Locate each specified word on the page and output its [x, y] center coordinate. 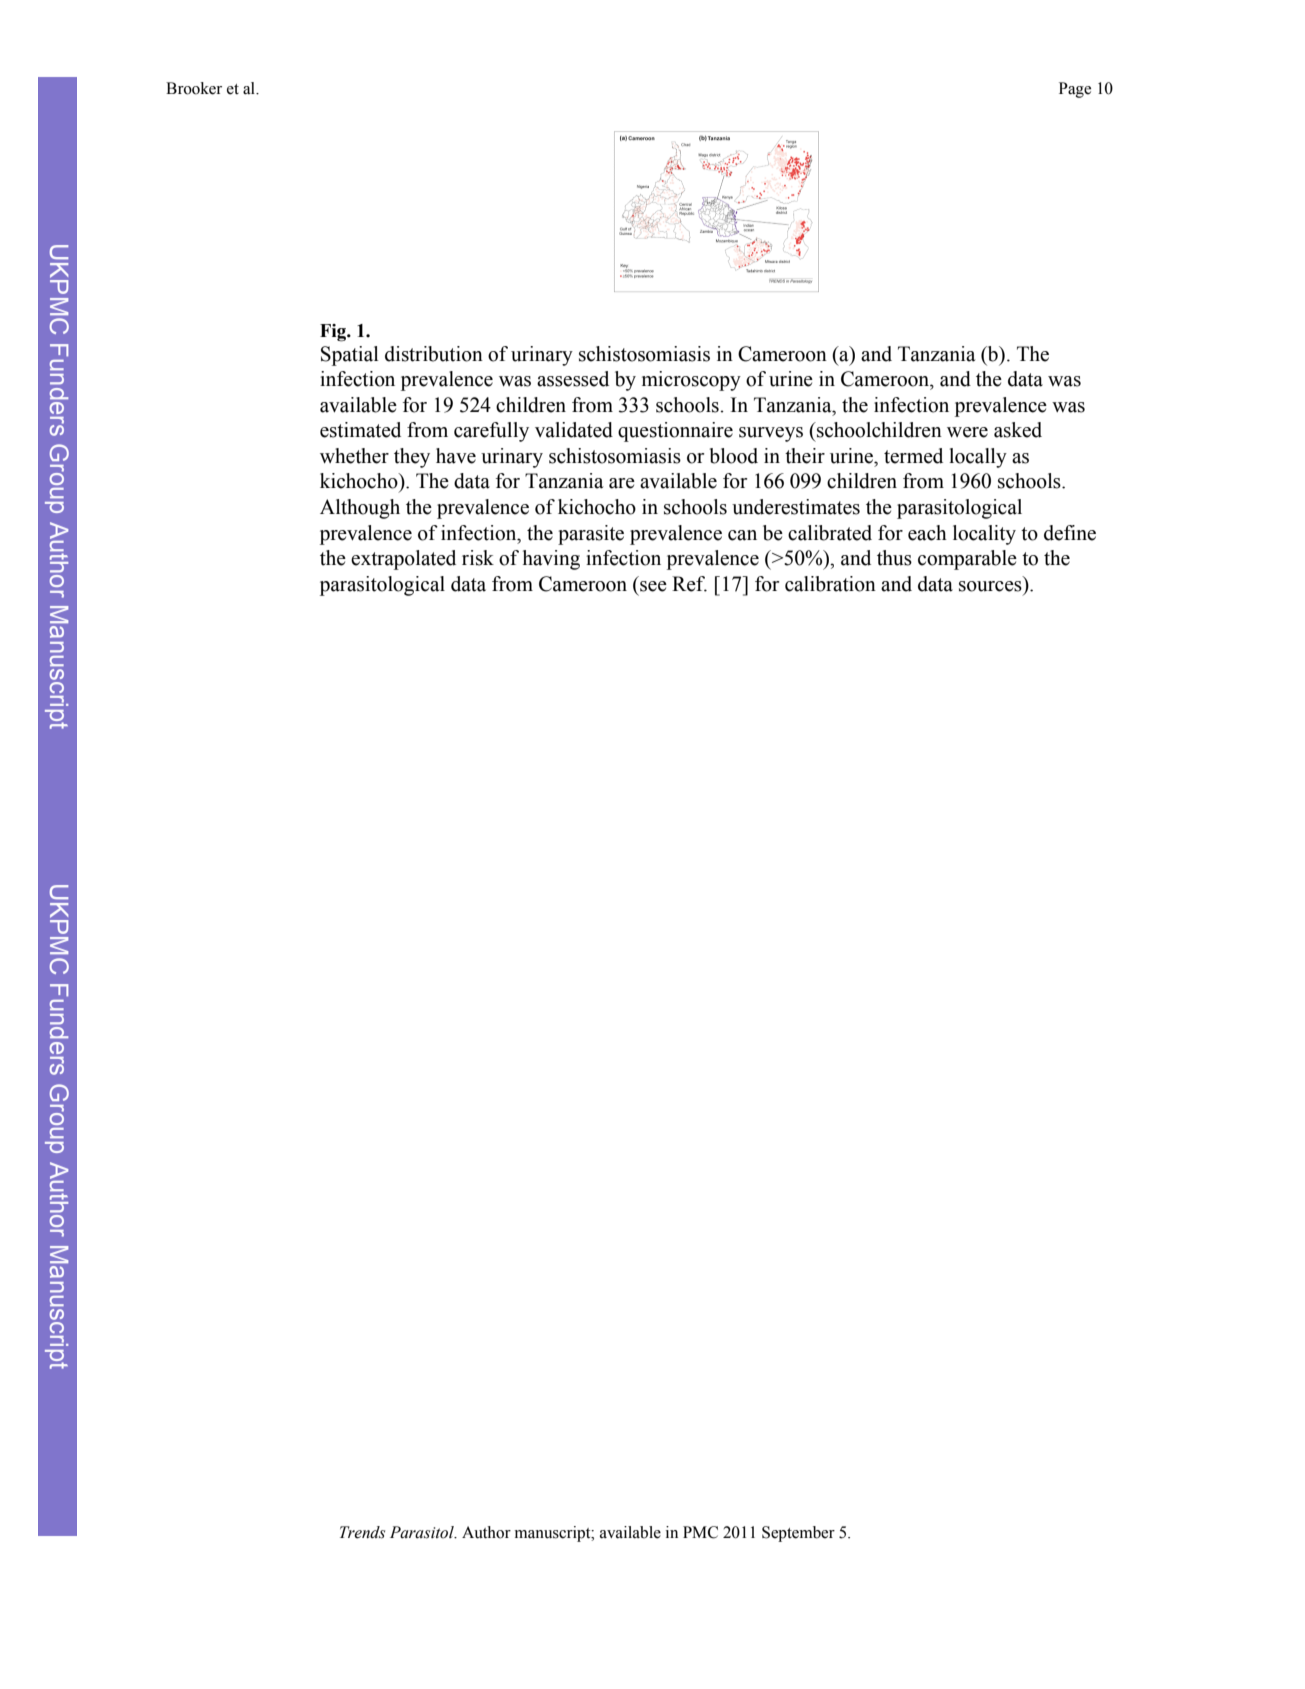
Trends [362, 1532]
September [798, 1534]
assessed [573, 379]
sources [990, 586]
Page [1075, 90]
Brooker [194, 88]
